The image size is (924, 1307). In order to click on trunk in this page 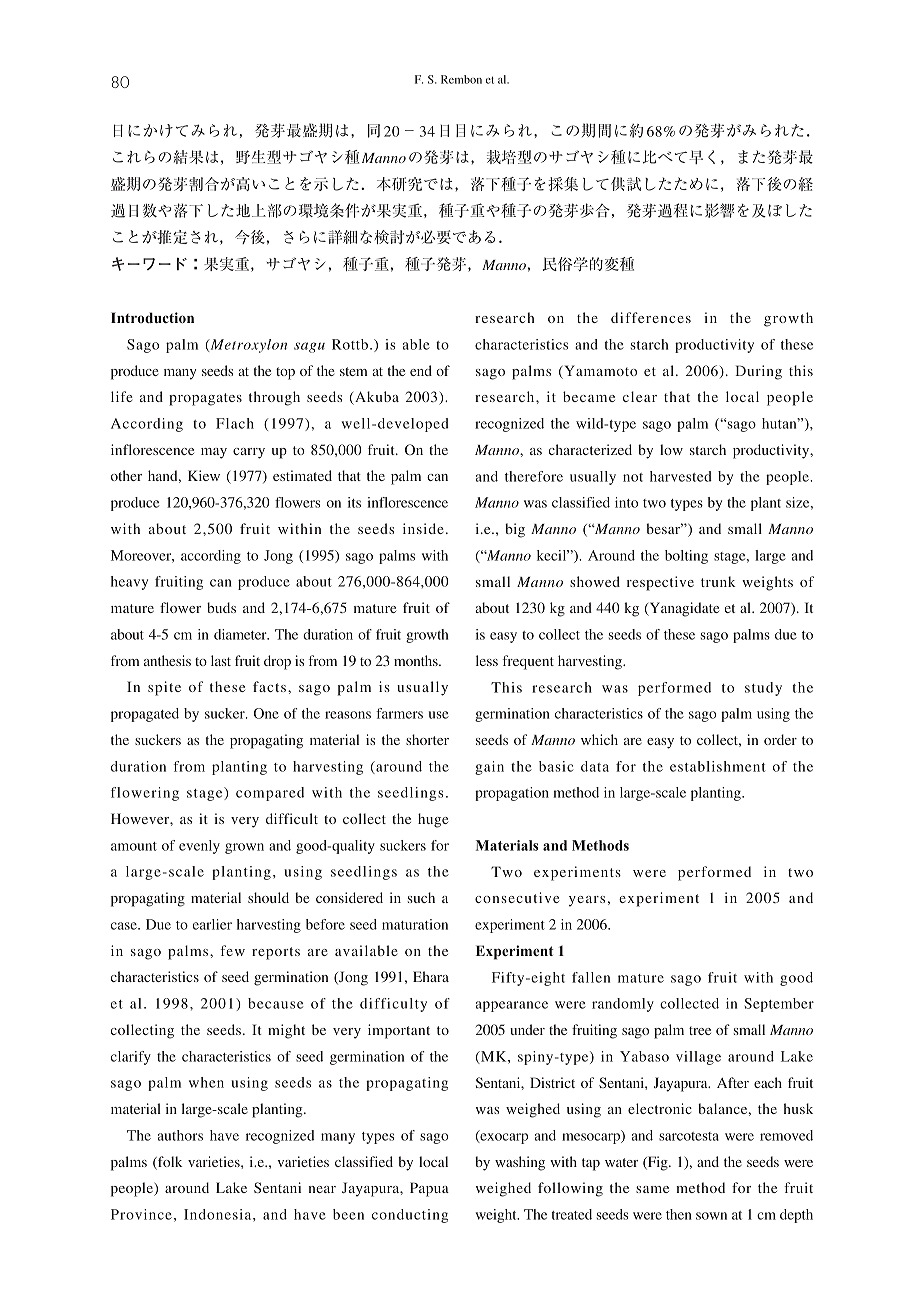, I will do `click(718, 581)`.
